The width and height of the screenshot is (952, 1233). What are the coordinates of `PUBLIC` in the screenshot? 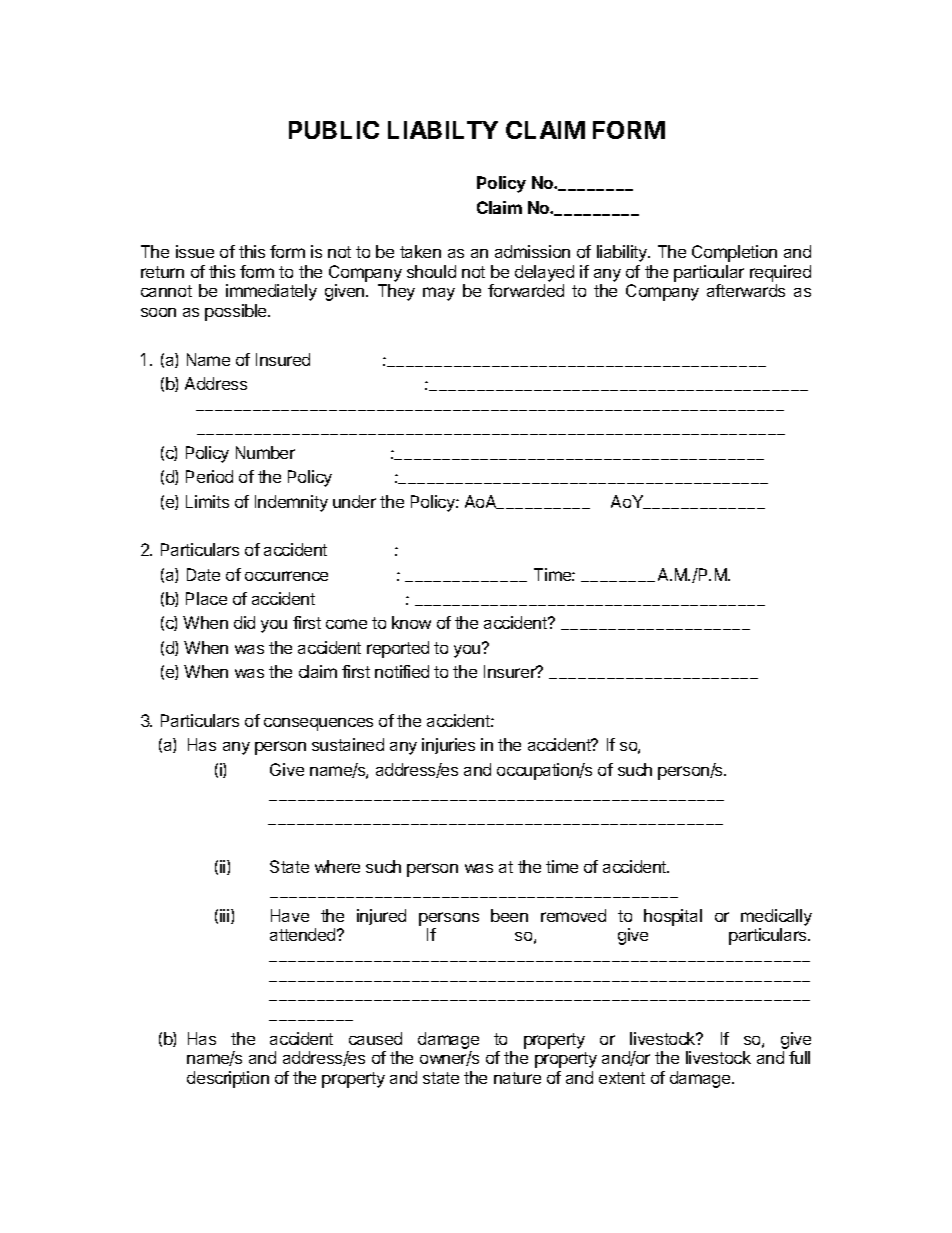 It's located at (334, 130).
